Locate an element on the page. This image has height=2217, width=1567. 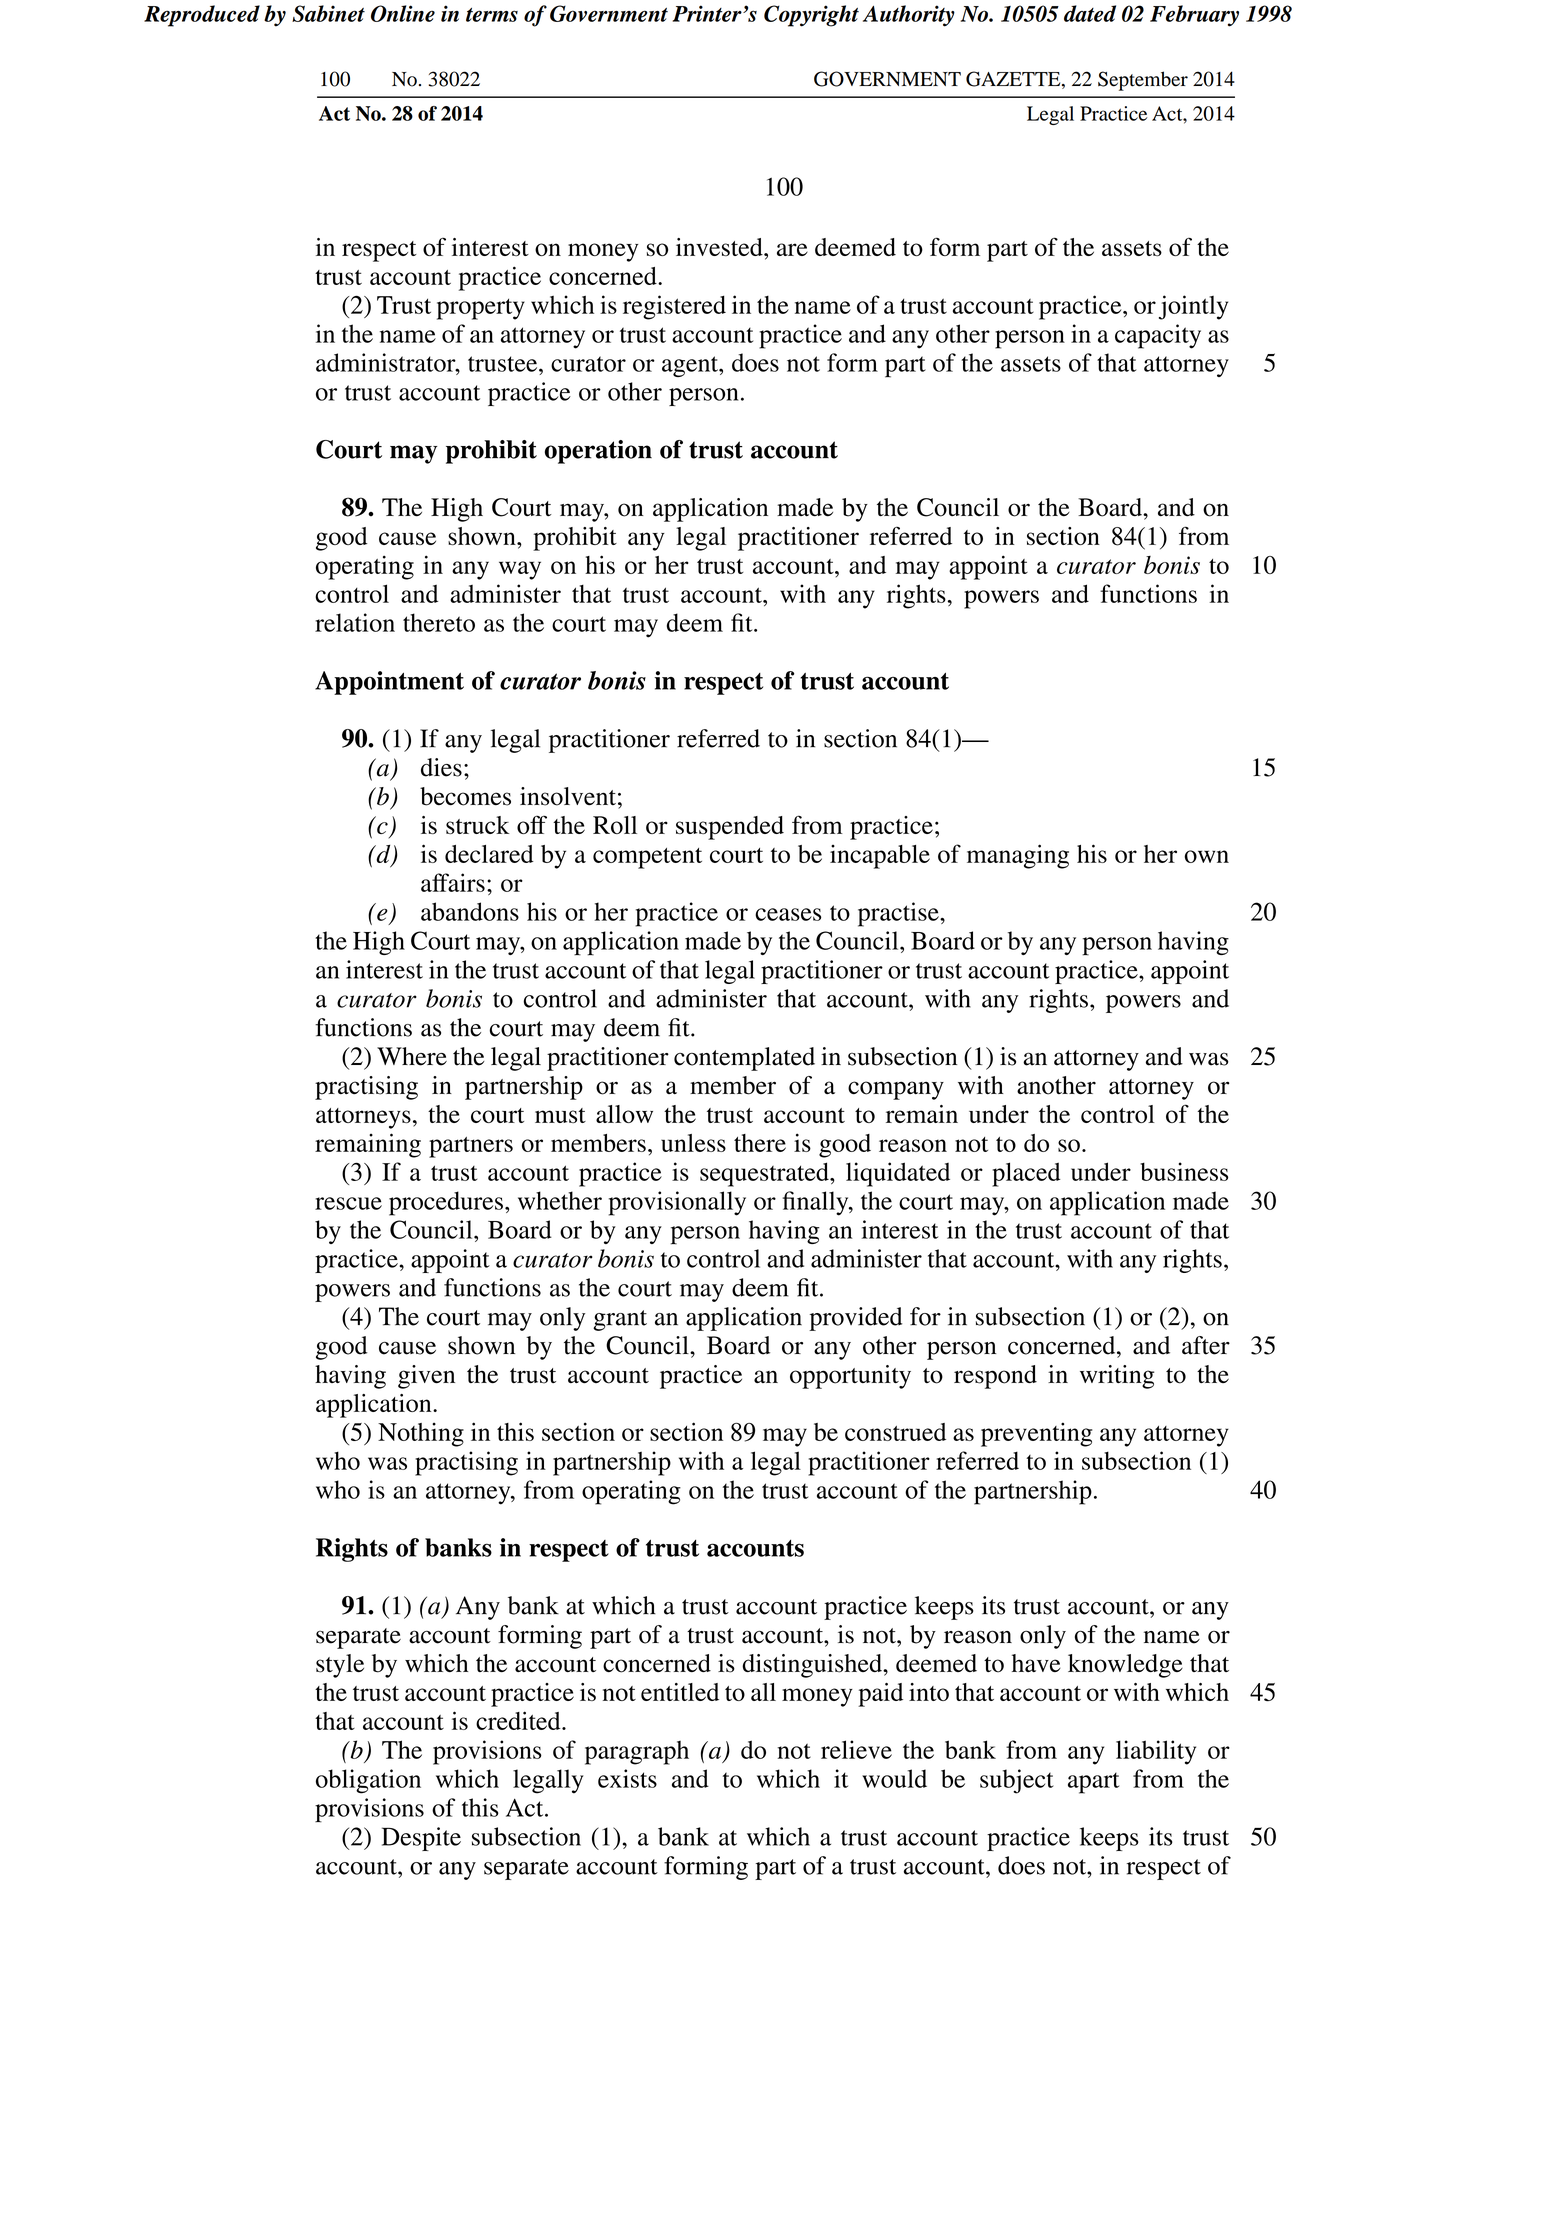
agent is located at coordinates (691, 366).
